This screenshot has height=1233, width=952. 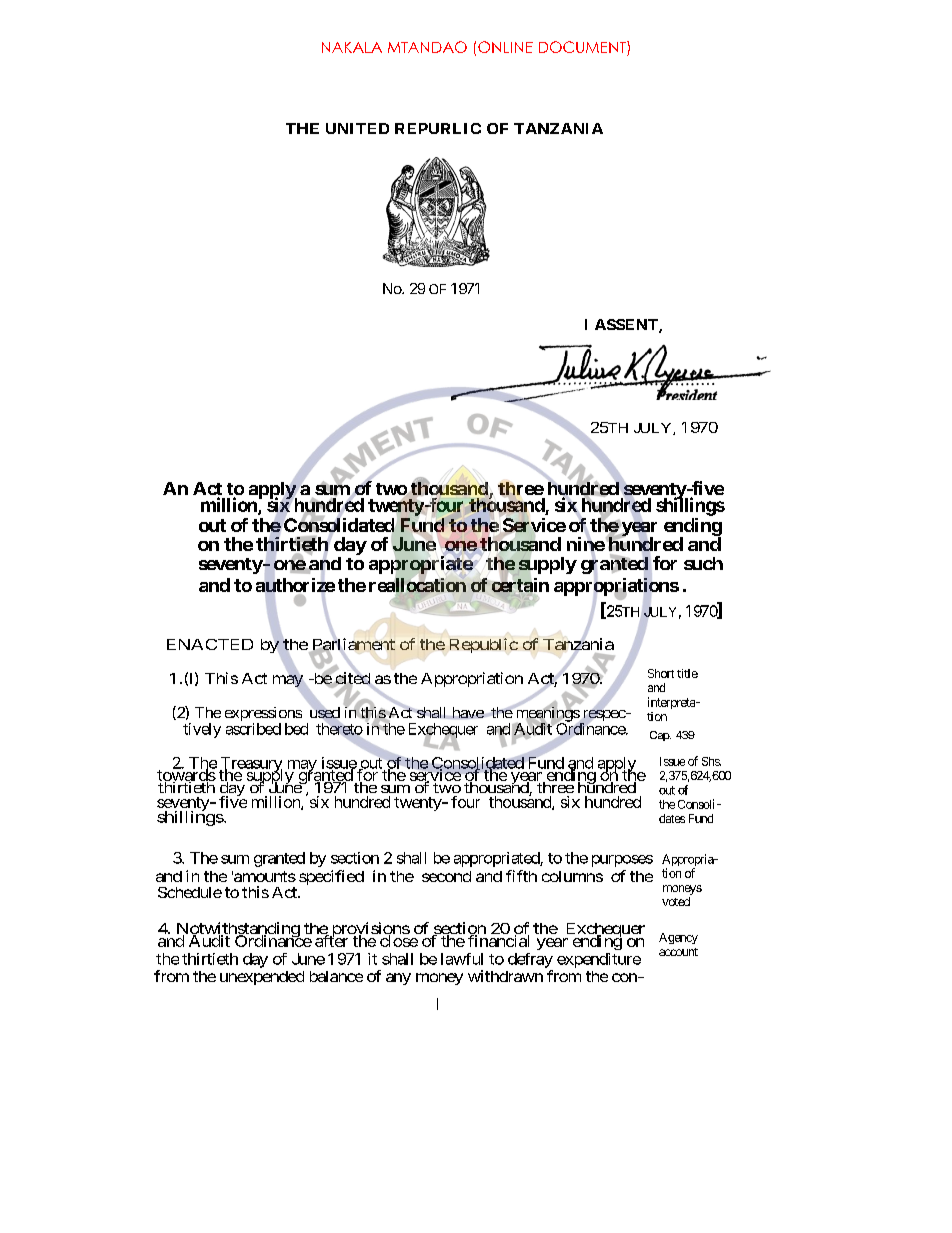 What do you see at coordinates (238, 931) in the screenshot?
I see `Notwithstanding` at bounding box center [238, 931].
